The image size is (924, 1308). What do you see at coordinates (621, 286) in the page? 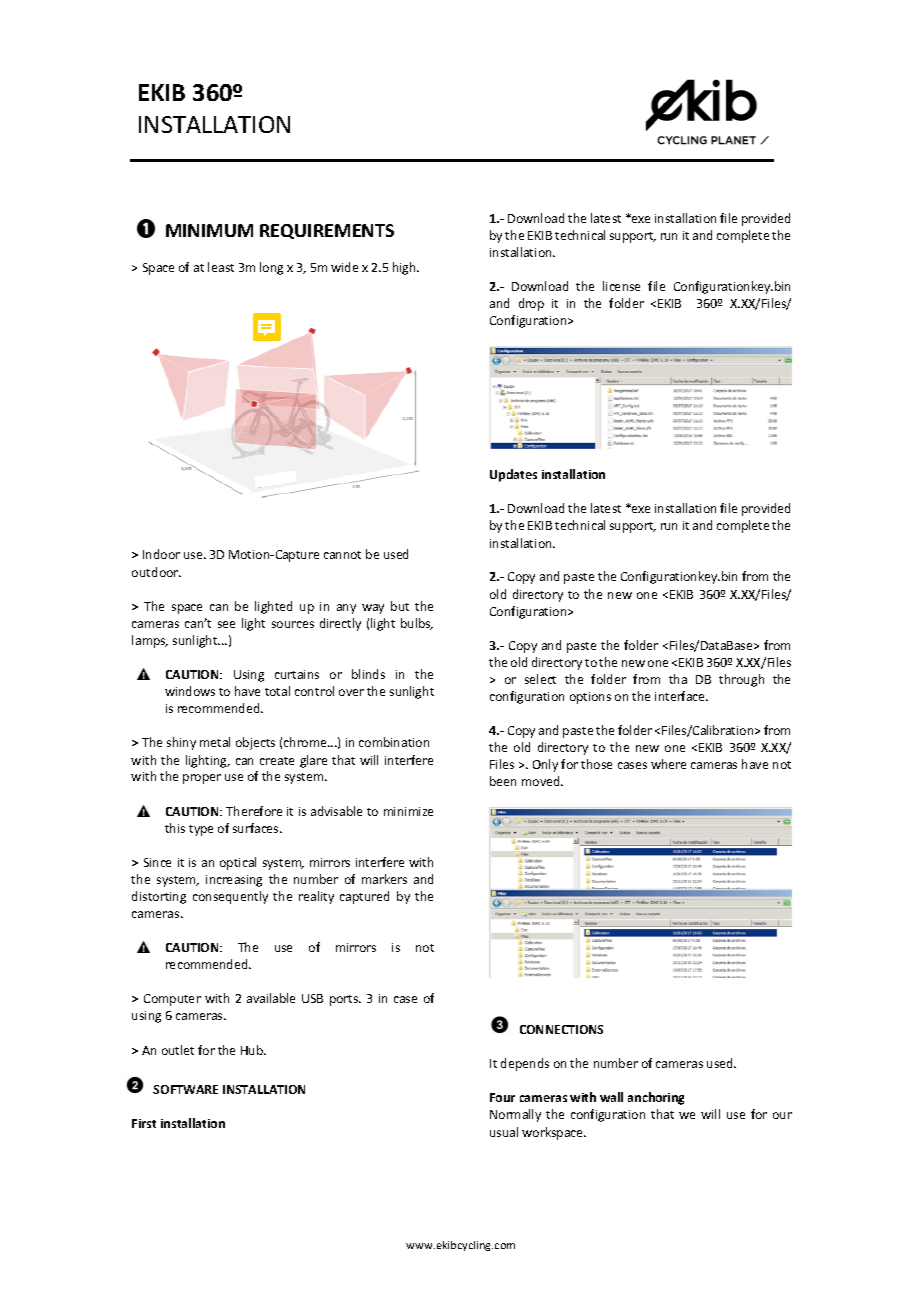
I see `license` at bounding box center [621, 286].
